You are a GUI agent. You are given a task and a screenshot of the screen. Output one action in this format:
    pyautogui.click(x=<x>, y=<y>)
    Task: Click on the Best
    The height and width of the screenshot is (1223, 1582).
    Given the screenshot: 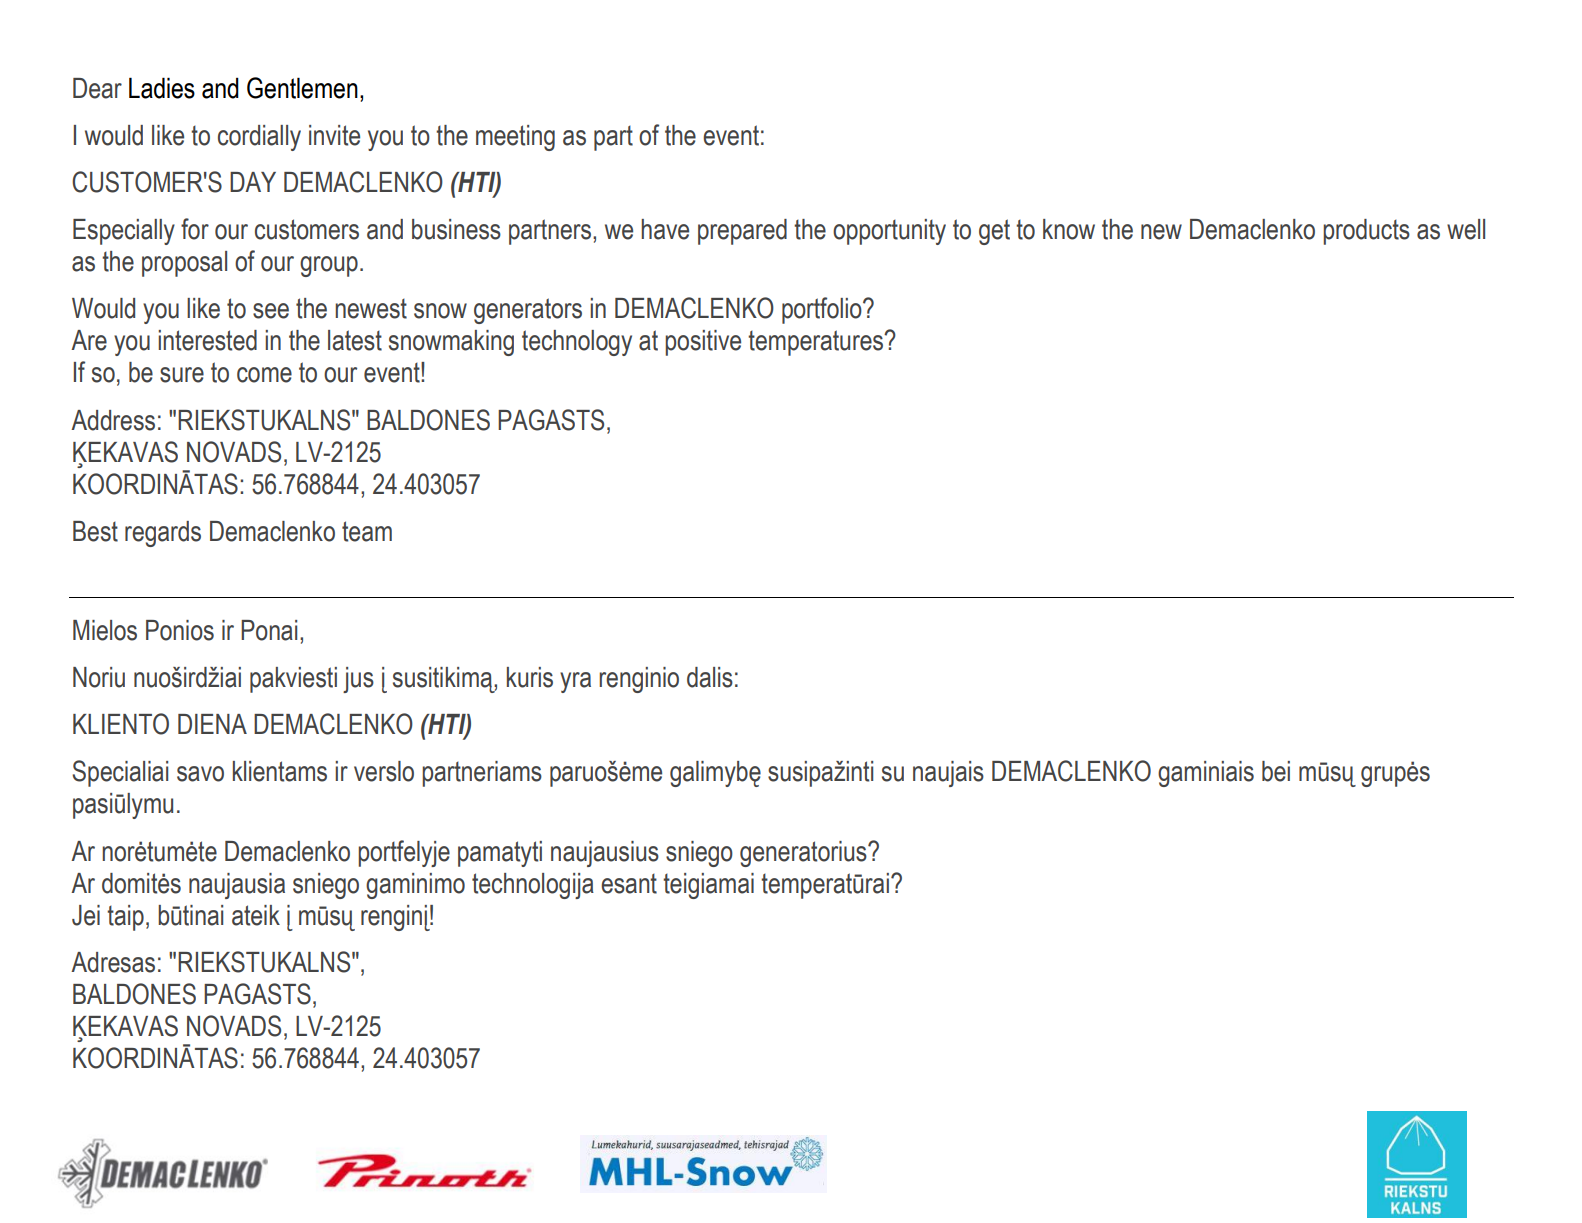 What is the action you would take?
    pyautogui.click(x=95, y=531)
